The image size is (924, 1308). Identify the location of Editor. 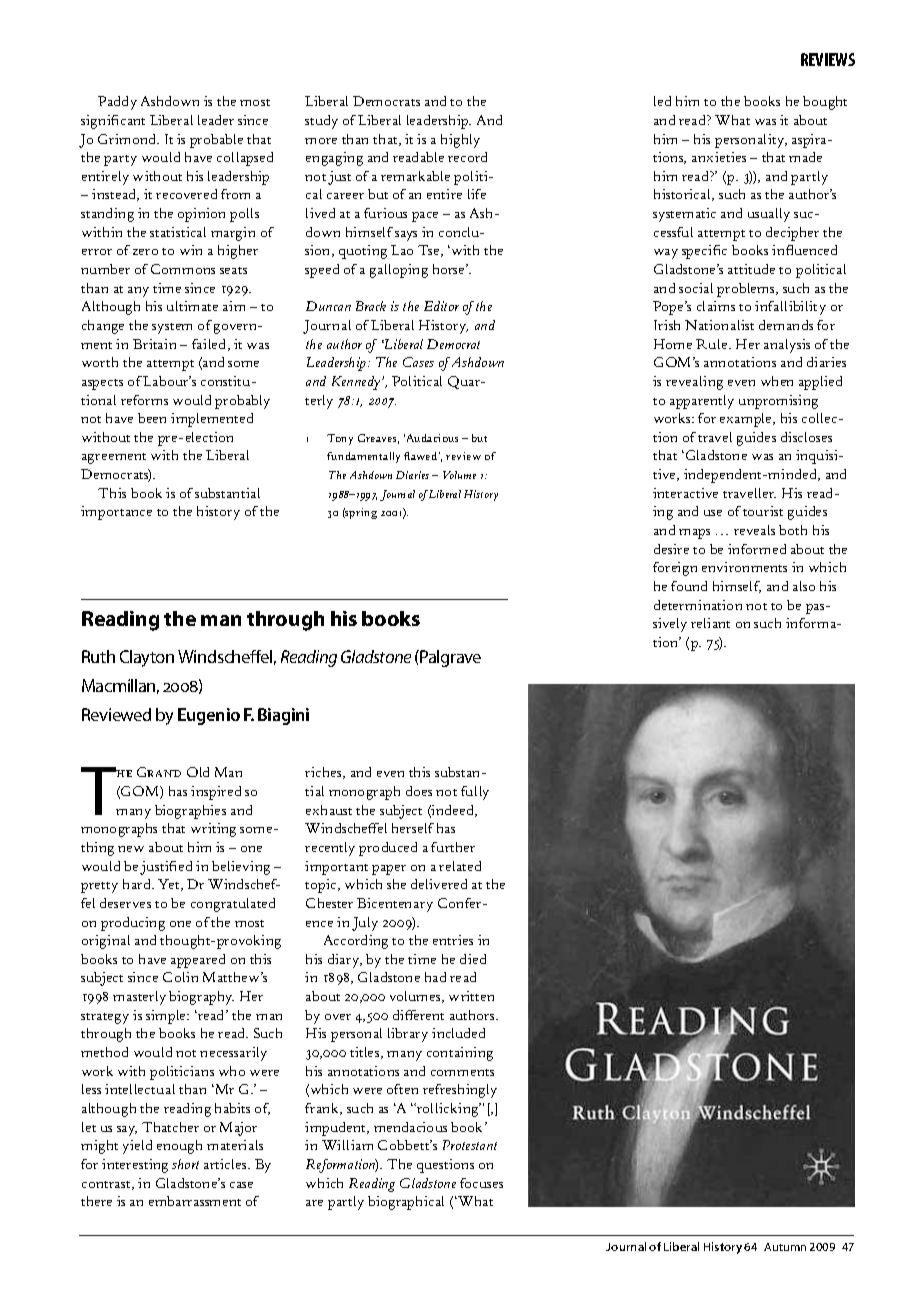
(441, 306).
